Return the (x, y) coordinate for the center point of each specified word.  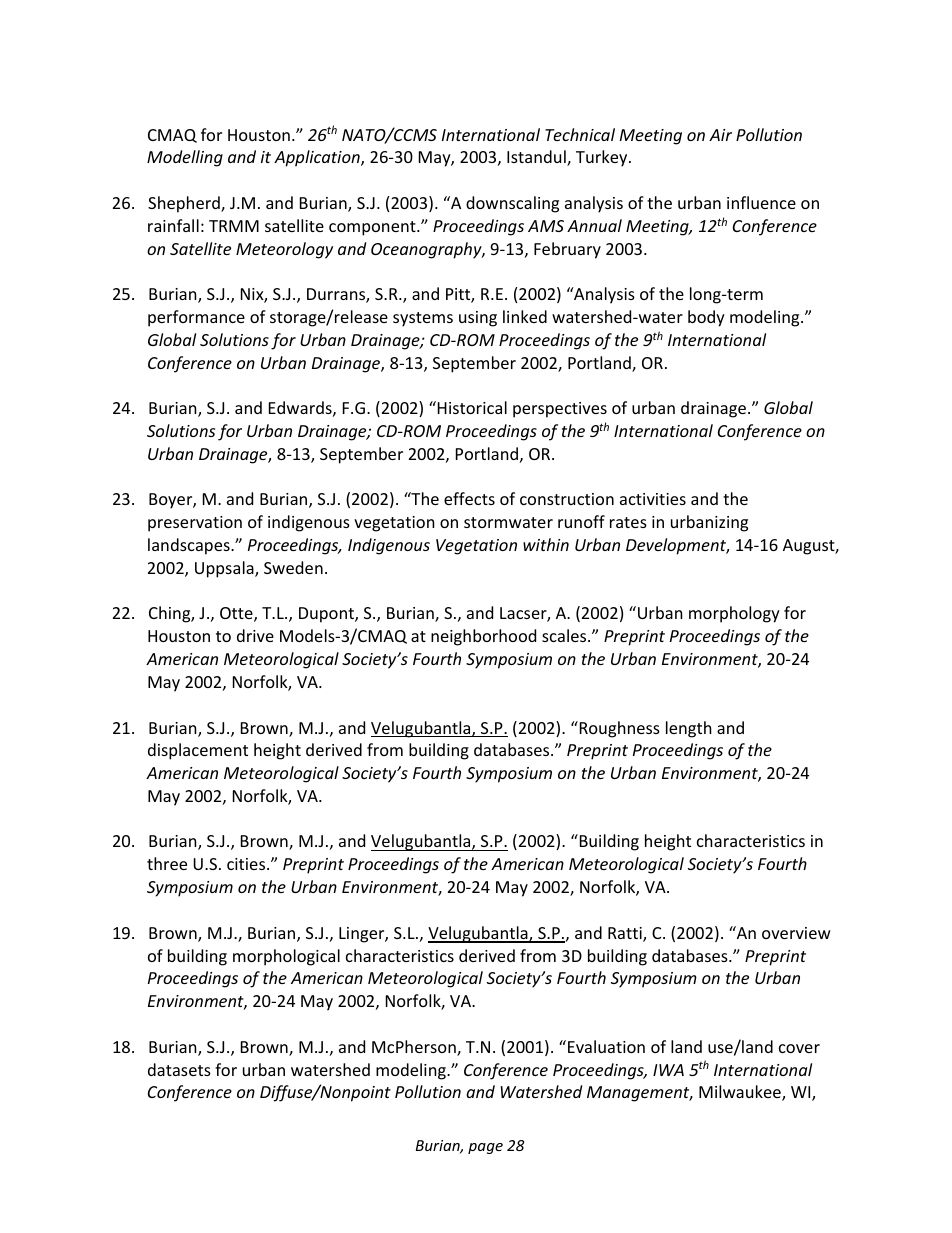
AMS (546, 226)
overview (796, 933)
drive (255, 635)
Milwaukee (741, 1093)
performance (196, 318)
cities (247, 864)
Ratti (626, 934)
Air (720, 135)
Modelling (185, 158)
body (706, 318)
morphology (734, 614)
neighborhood (483, 637)
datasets (179, 1069)
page (485, 1148)
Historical (471, 407)
